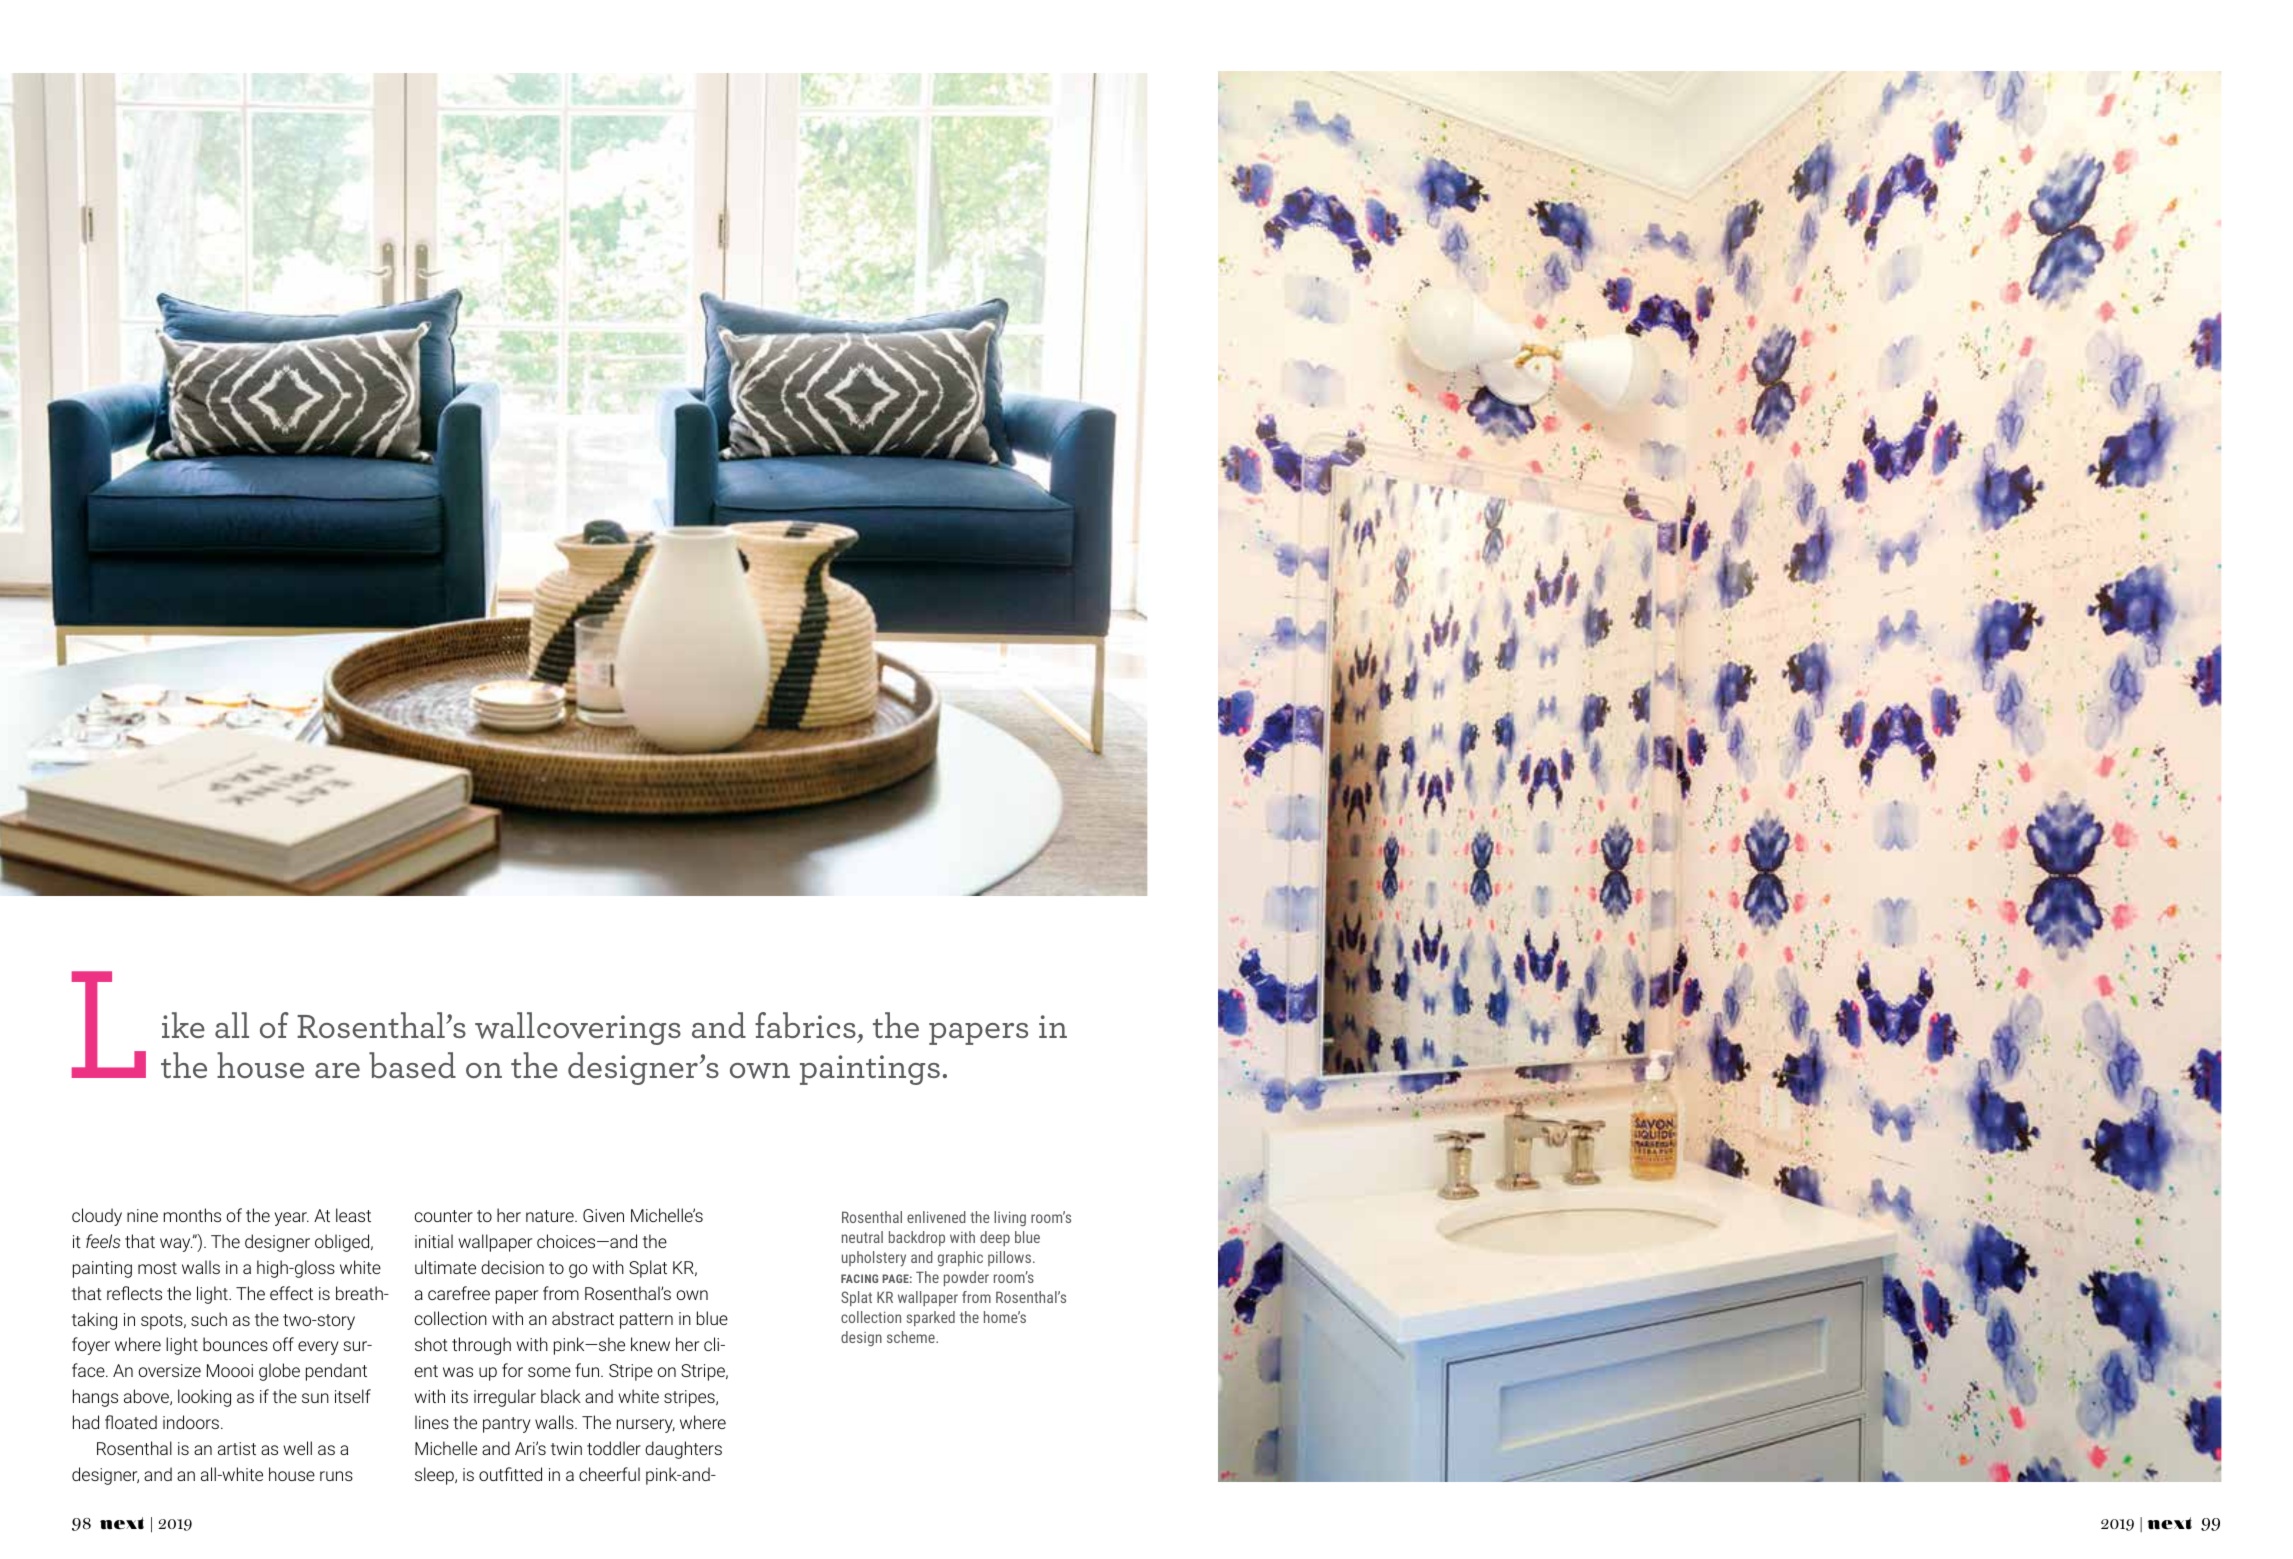 The height and width of the image is (1559, 2293). What do you see at coordinates (183, 1025) in the image?
I see `ike` at bounding box center [183, 1025].
